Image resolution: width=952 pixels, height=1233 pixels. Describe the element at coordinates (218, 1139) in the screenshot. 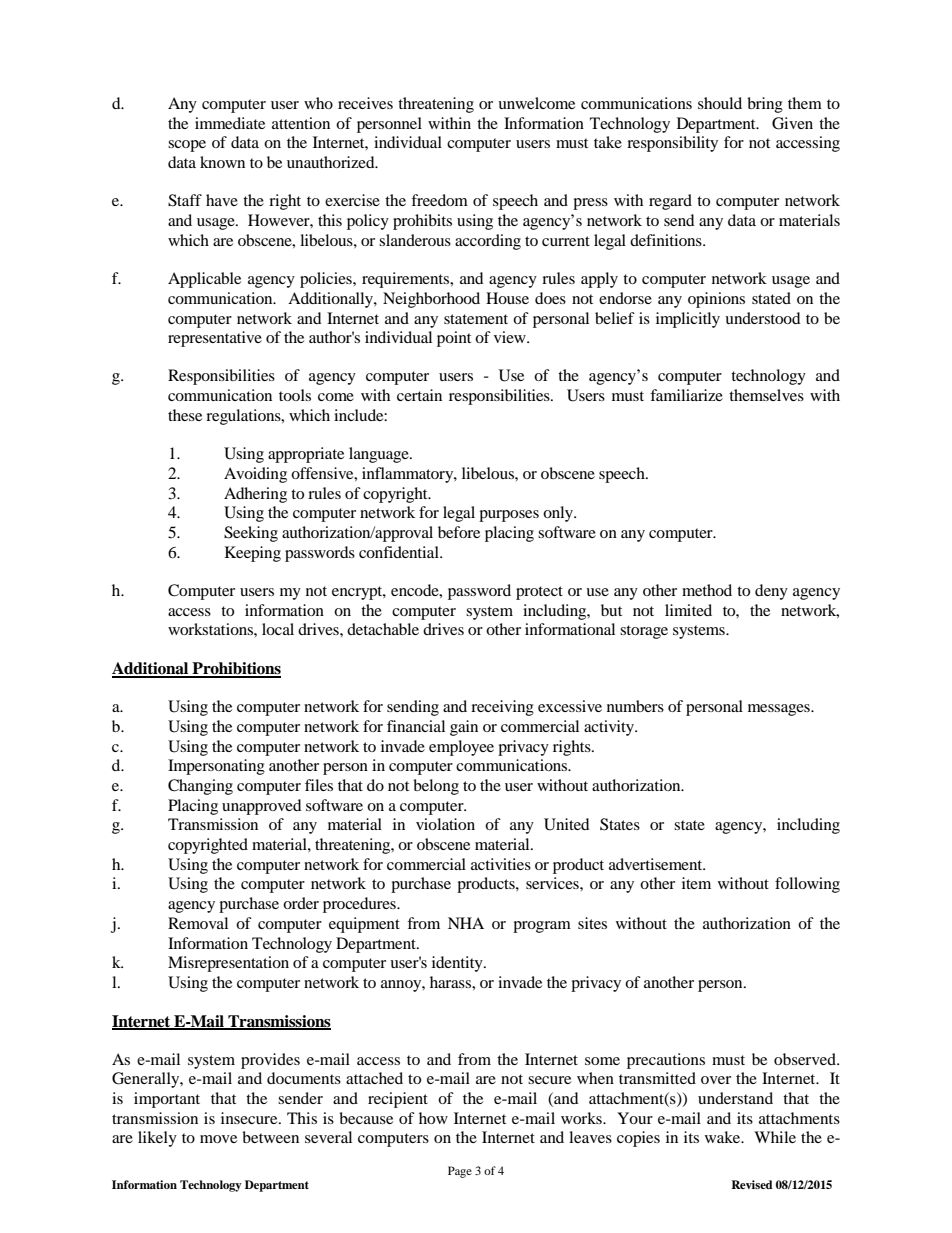

I see `move` at that location.
